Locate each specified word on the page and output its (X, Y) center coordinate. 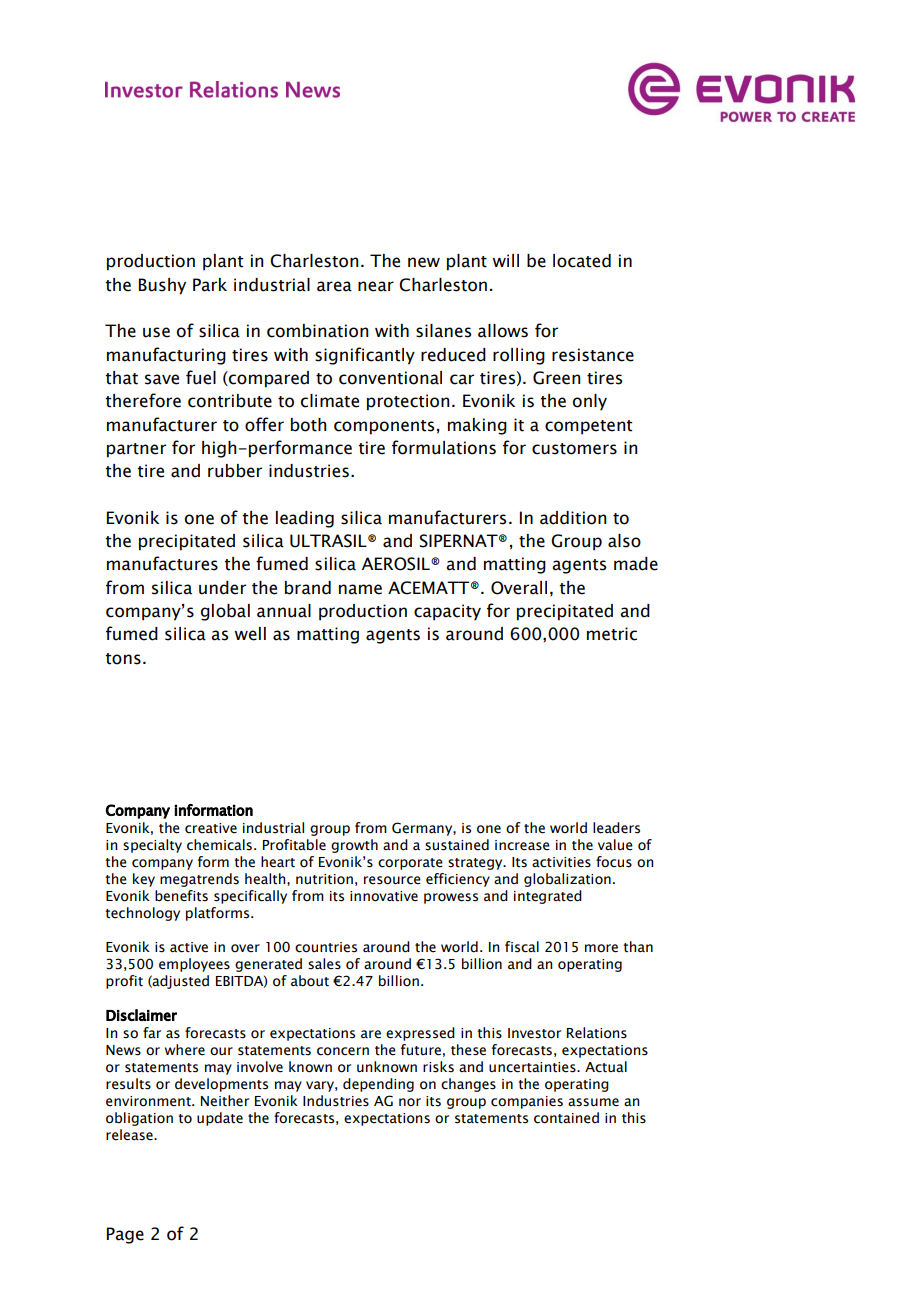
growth (354, 846)
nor (410, 1102)
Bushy (162, 286)
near (376, 286)
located (582, 261)
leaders (616, 828)
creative (211, 828)
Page (125, 1235)
